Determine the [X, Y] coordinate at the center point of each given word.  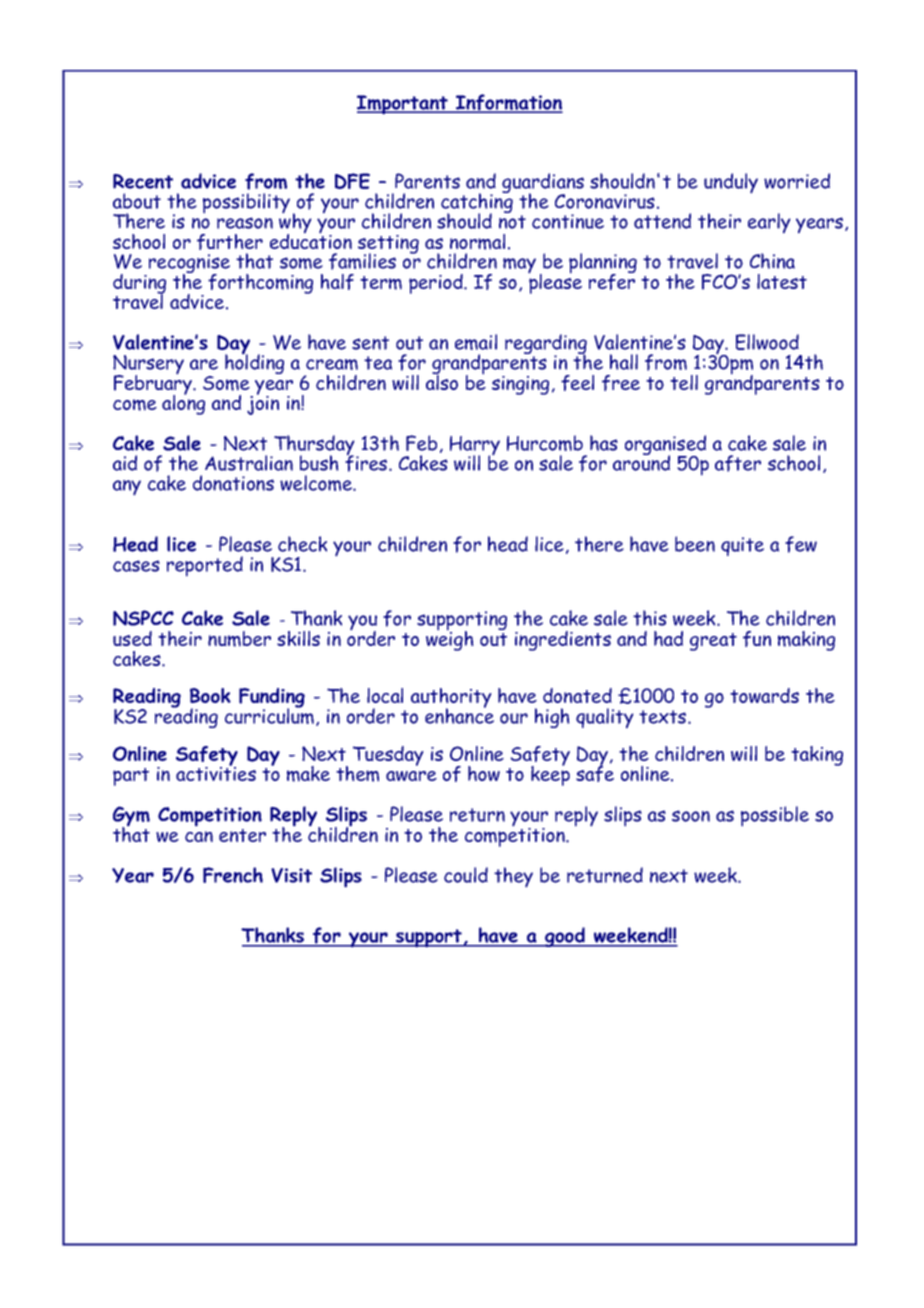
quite [742, 546]
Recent [143, 181]
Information [508, 103]
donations [233, 483]
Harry [475, 447]
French [233, 875]
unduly [731, 183]
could [466, 875]
